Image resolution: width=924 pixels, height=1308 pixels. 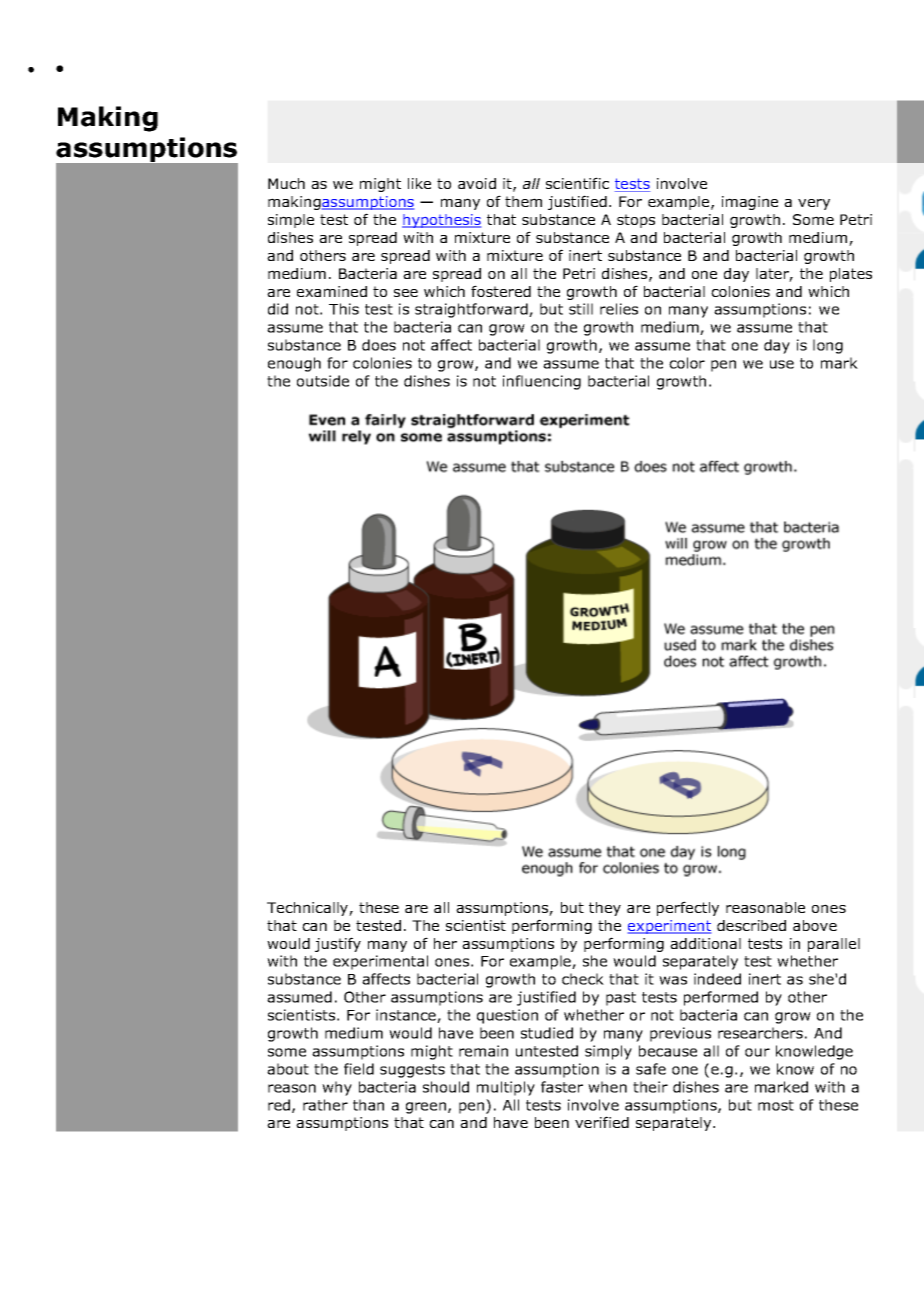 What do you see at coordinates (291, 221) in the image?
I see `simple` at bounding box center [291, 221].
